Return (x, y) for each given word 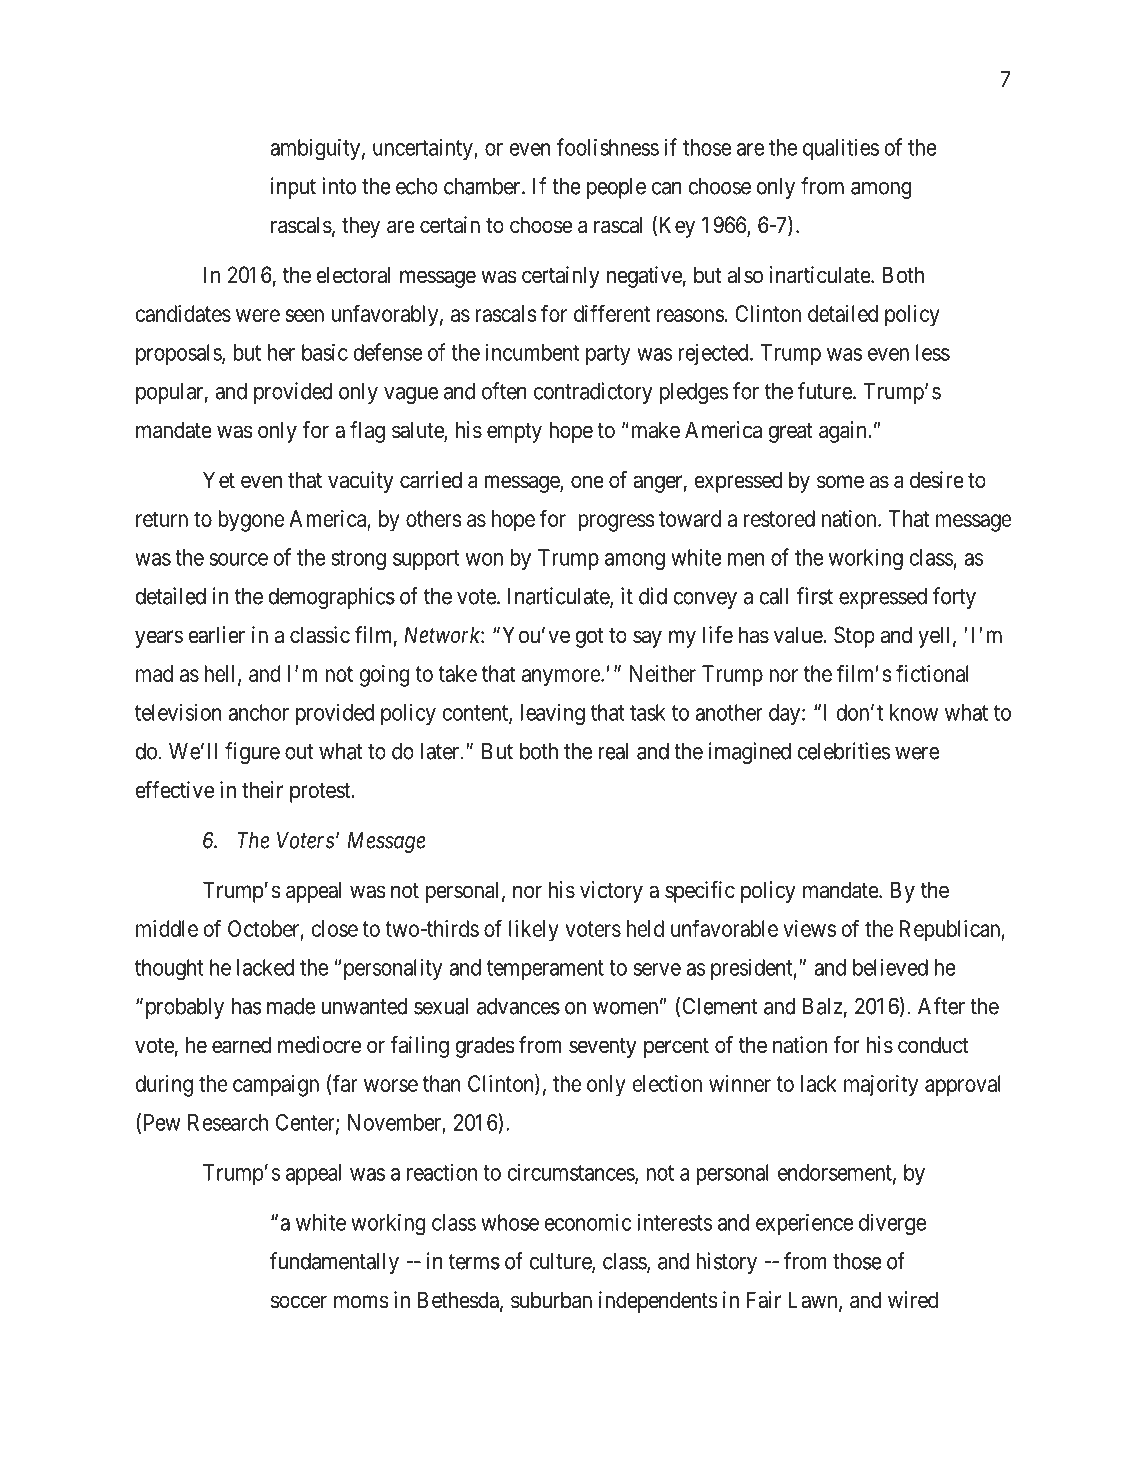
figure (252, 753)
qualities (841, 149)
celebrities (844, 751)
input (293, 188)
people (616, 188)
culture (561, 1262)
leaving (552, 715)
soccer (299, 1302)
